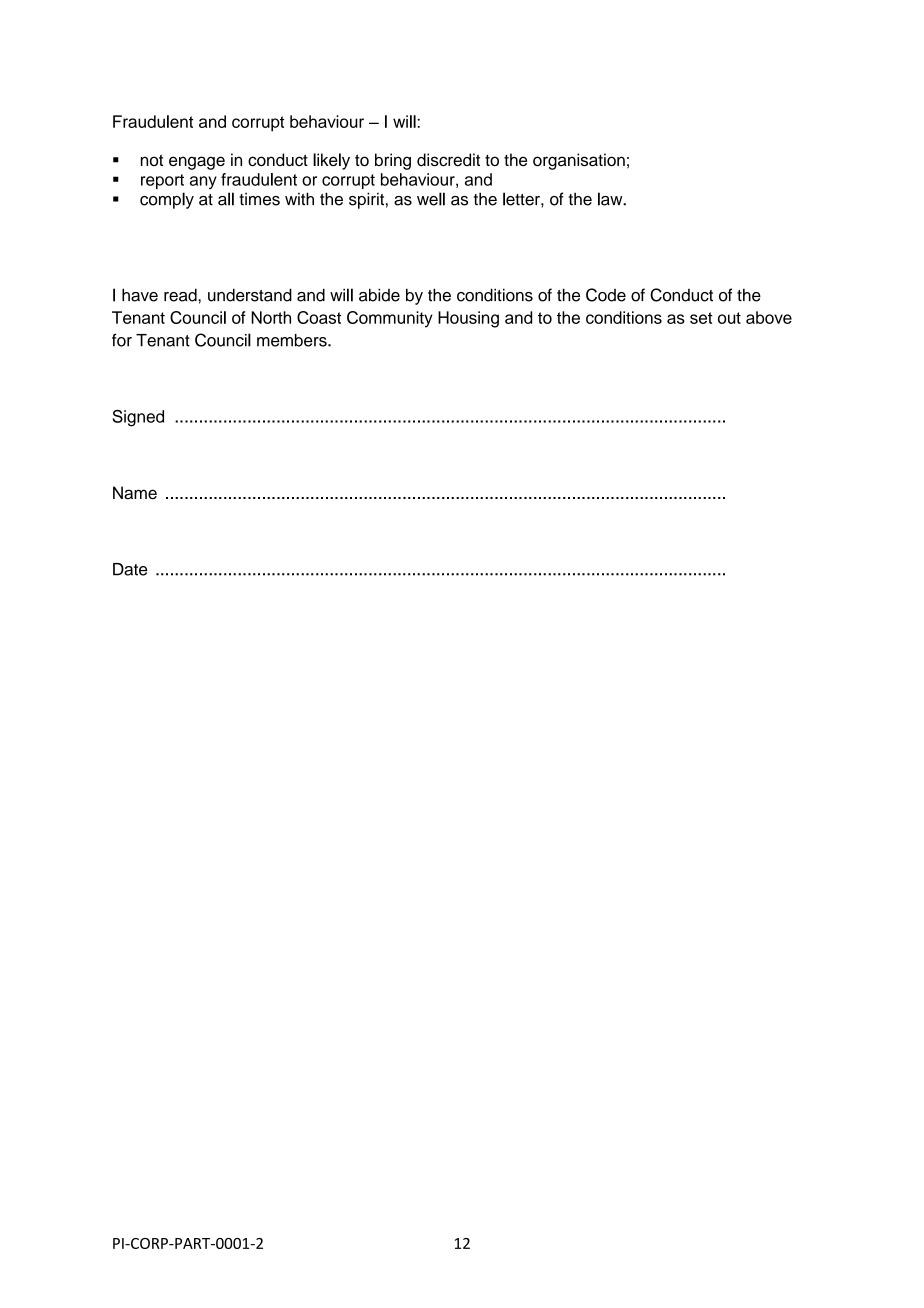  What do you see at coordinates (130, 569) in the screenshot?
I see `Date` at bounding box center [130, 569].
